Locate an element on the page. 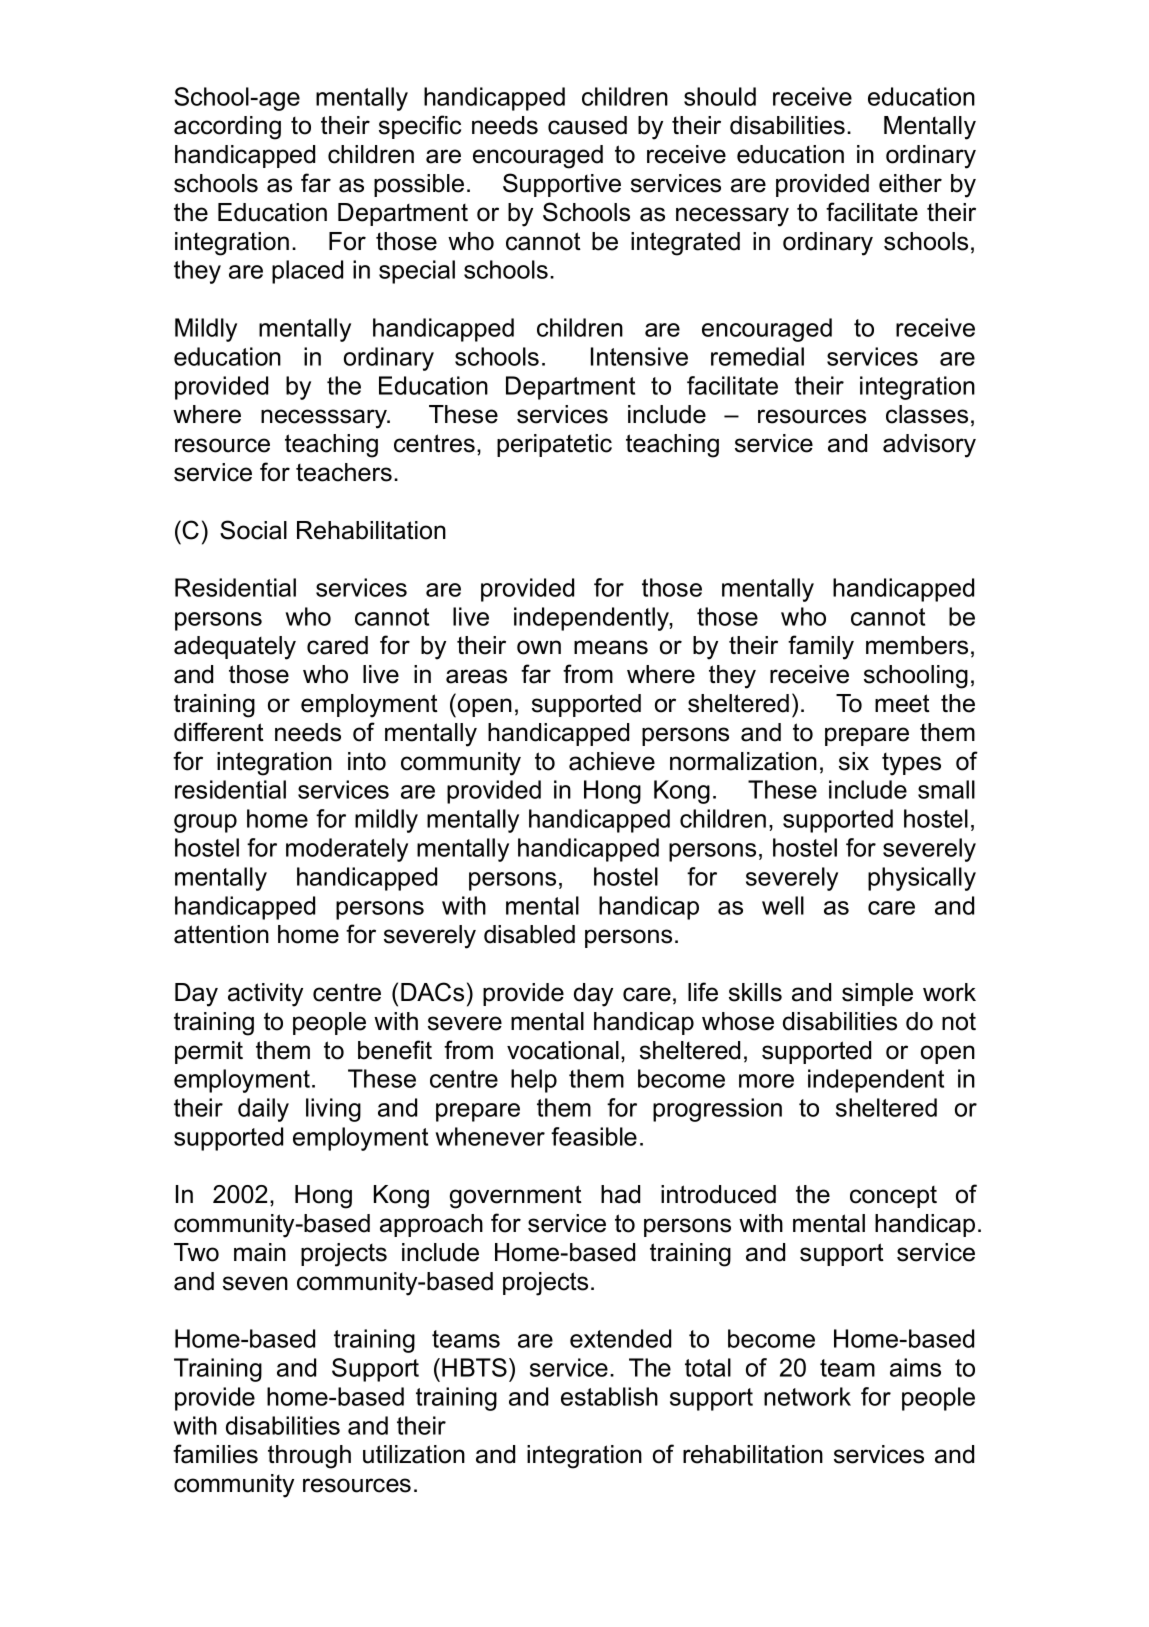 This image has height=1627, width=1149. through is located at coordinates (309, 1457).
